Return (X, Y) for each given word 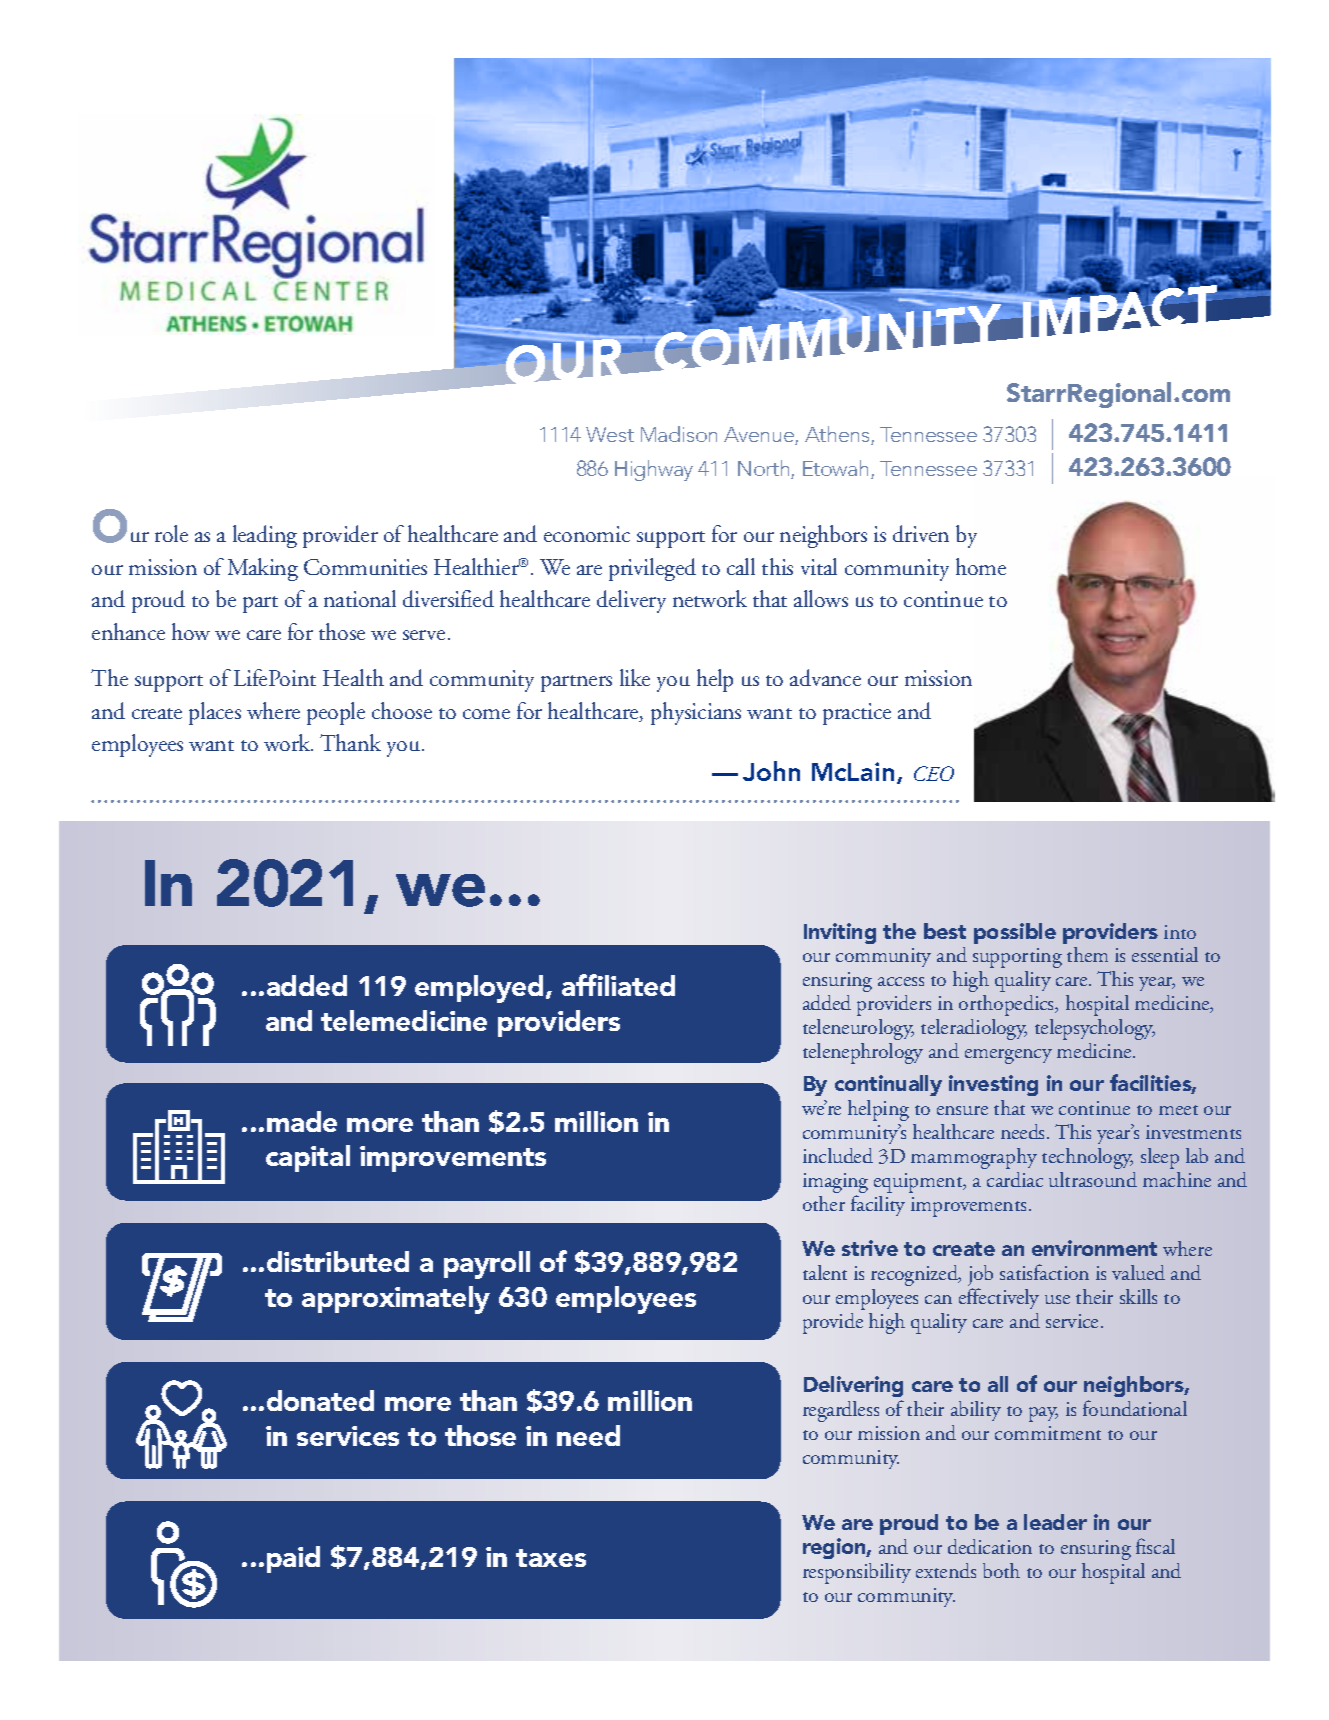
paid (293, 1559)
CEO (934, 773)
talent (825, 1272)
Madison (679, 434)
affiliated (618, 985)
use (1057, 1299)
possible (1015, 933)
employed (479, 989)
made (302, 1121)
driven (921, 533)
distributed (338, 1261)
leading (265, 536)
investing (993, 1085)
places (215, 713)
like (635, 677)
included (838, 1155)
